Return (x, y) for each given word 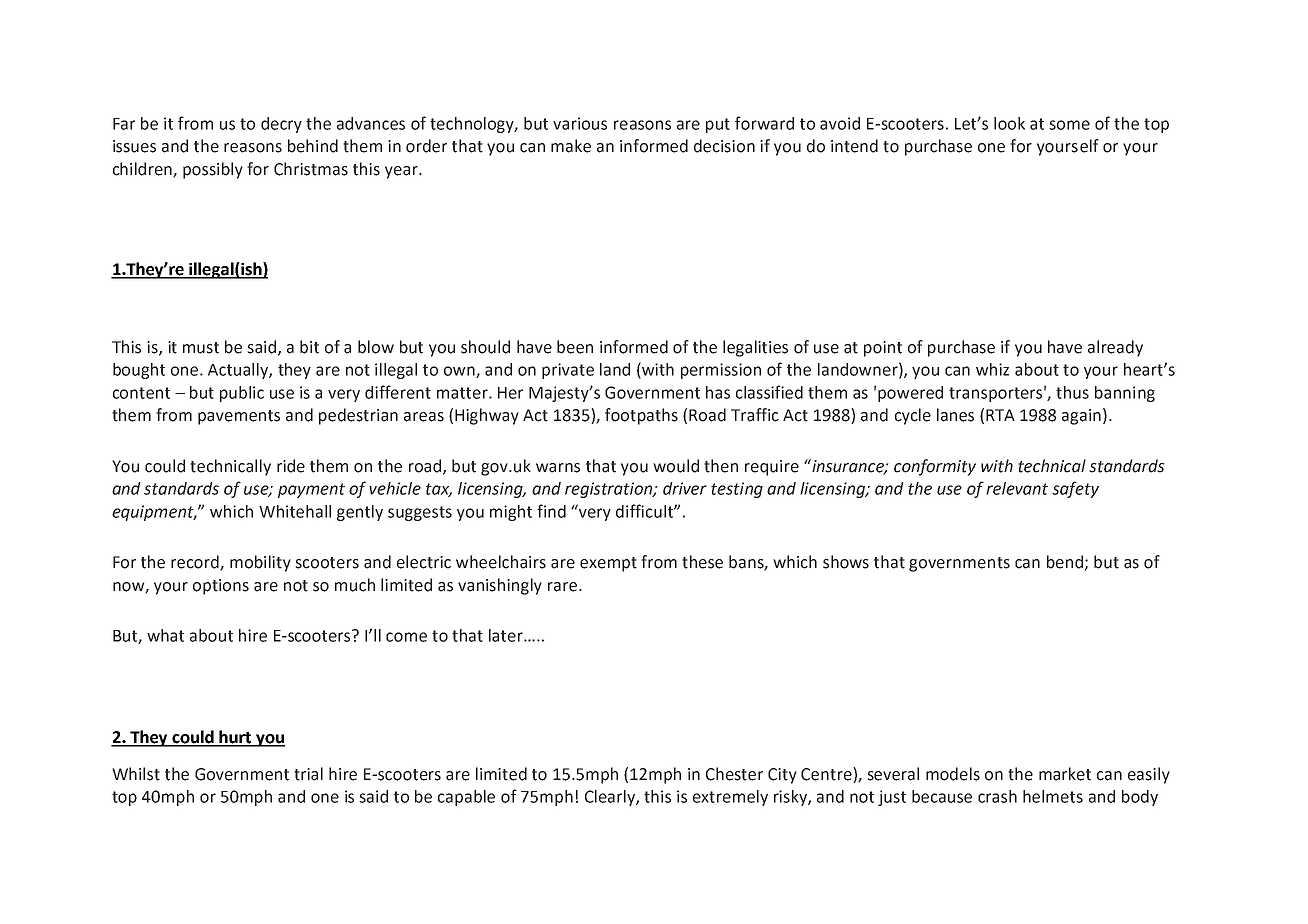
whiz (992, 369)
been (575, 347)
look (1009, 123)
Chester (734, 774)
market (1065, 774)
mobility (260, 563)
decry (281, 125)
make (571, 146)
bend (1066, 563)
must (201, 348)
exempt (608, 564)
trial (308, 774)
